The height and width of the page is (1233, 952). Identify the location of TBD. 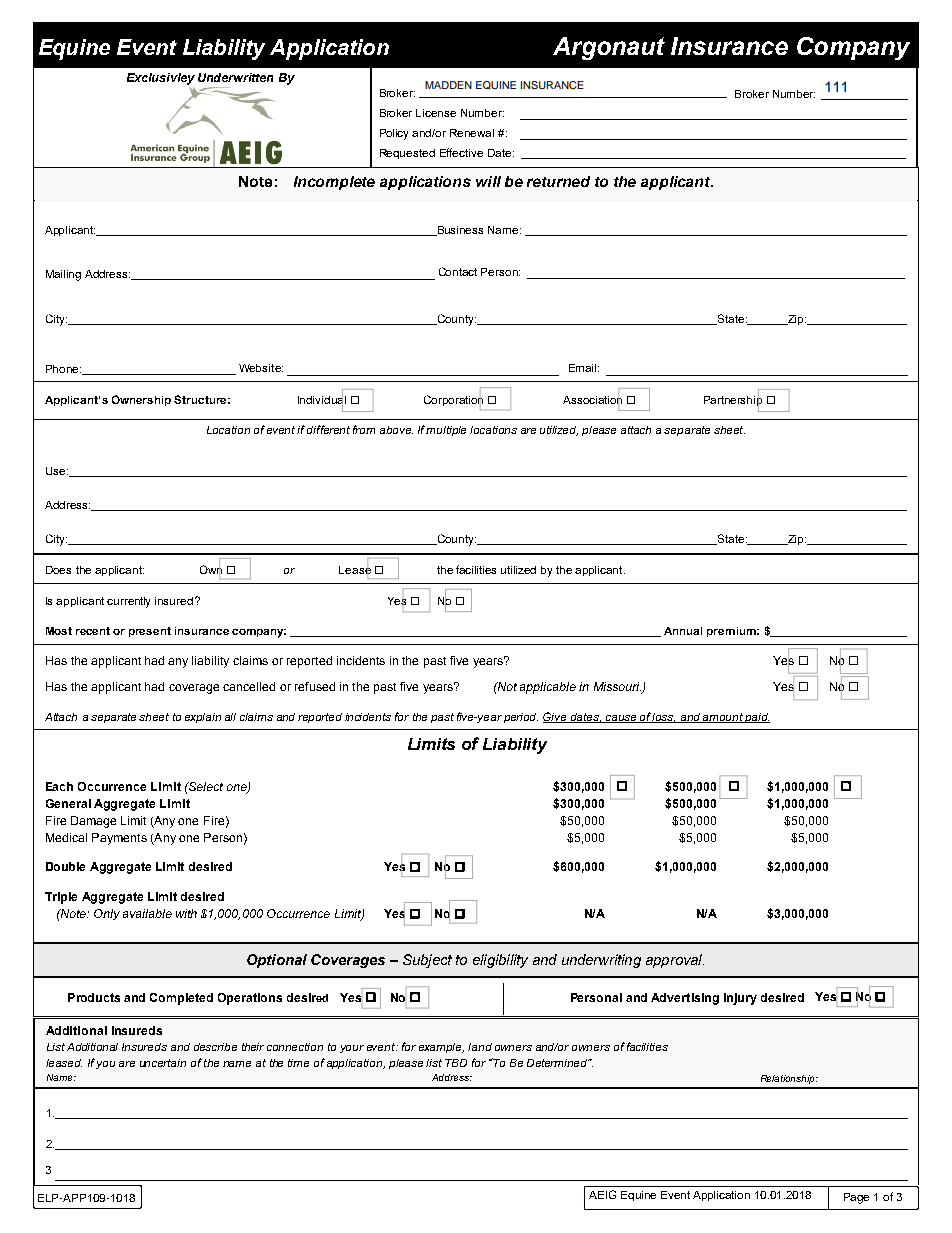
(456, 1063).
